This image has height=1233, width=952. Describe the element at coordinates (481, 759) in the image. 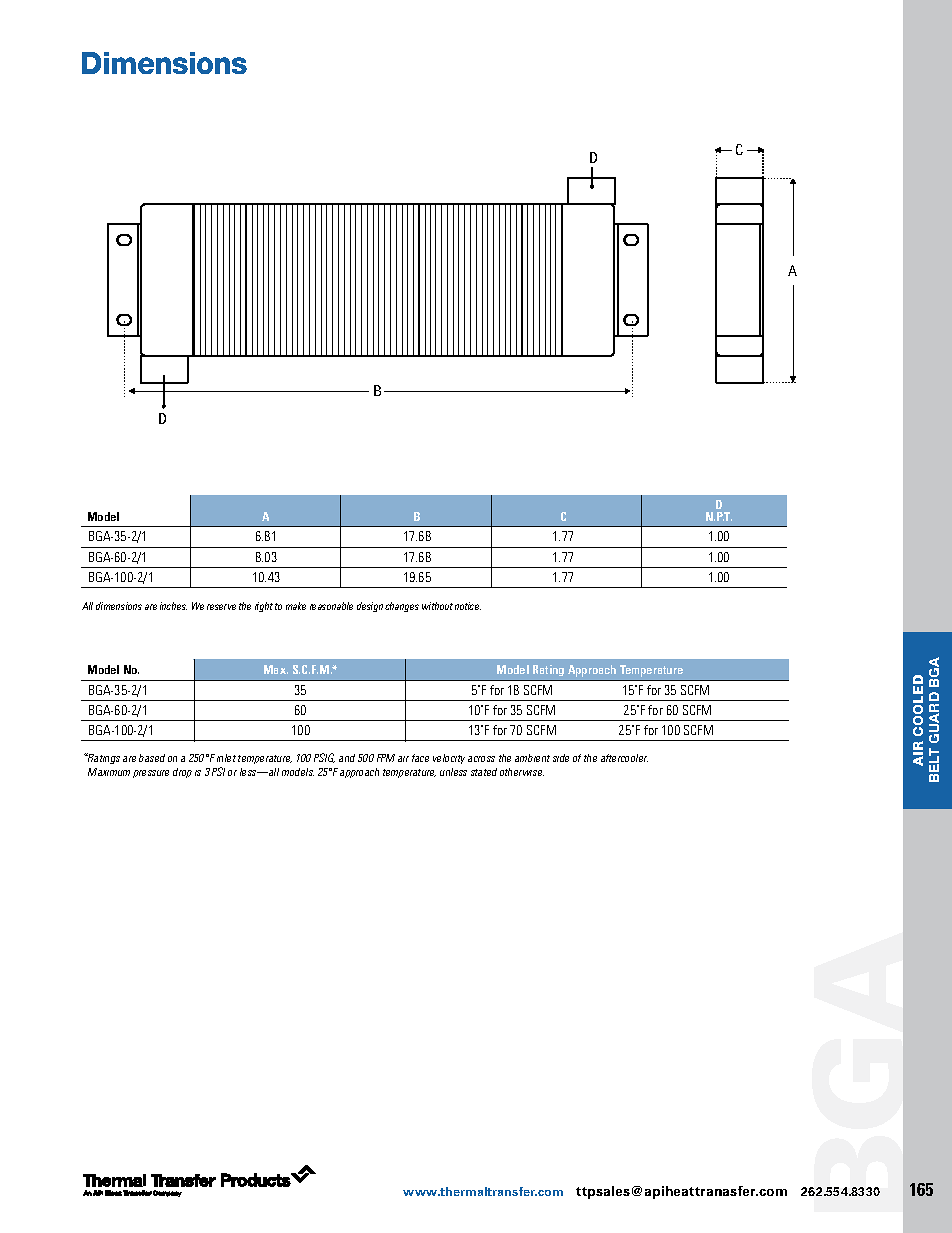

I see `across` at that location.
